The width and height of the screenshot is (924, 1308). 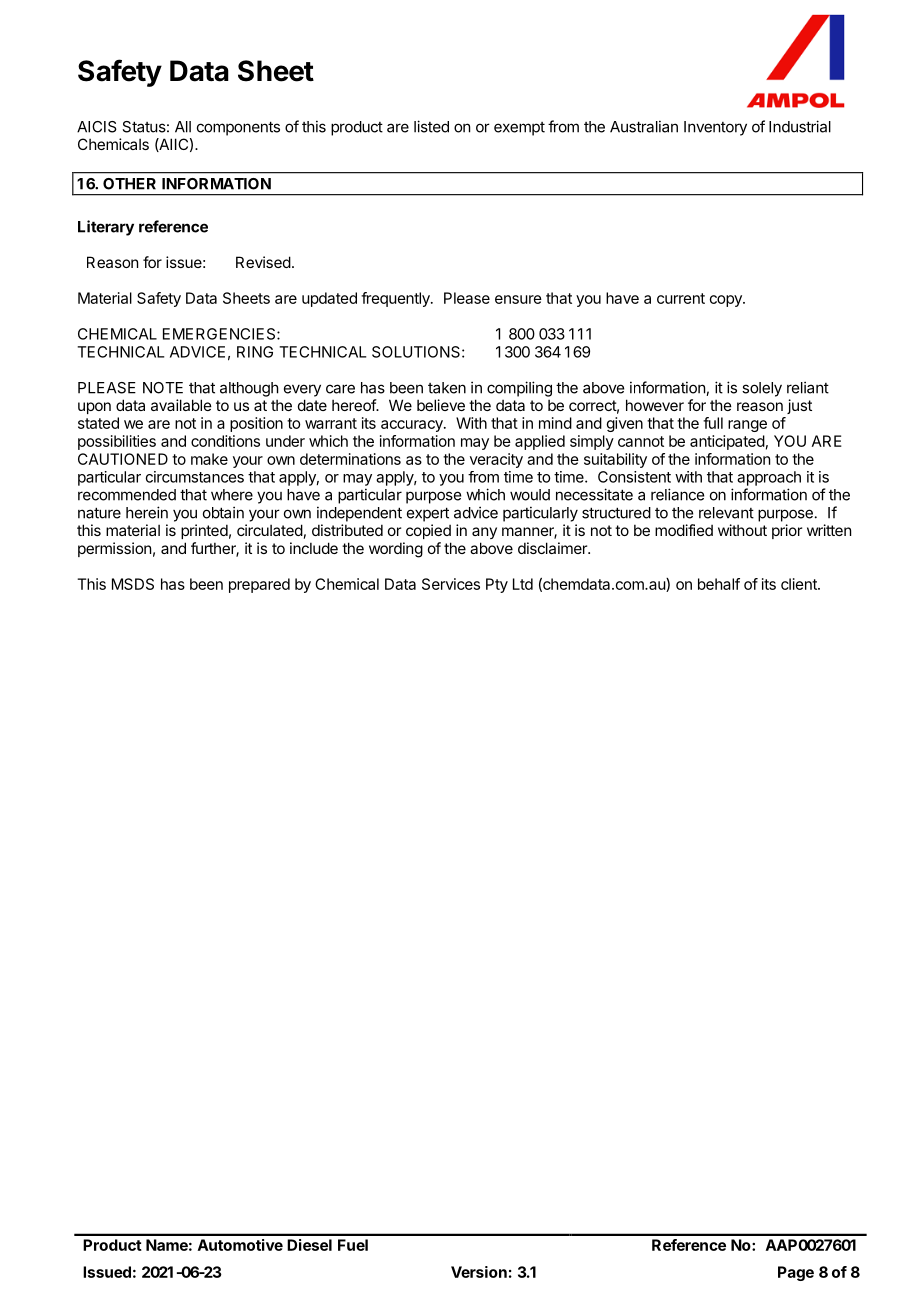 I want to click on Version, so click(x=479, y=1272).
